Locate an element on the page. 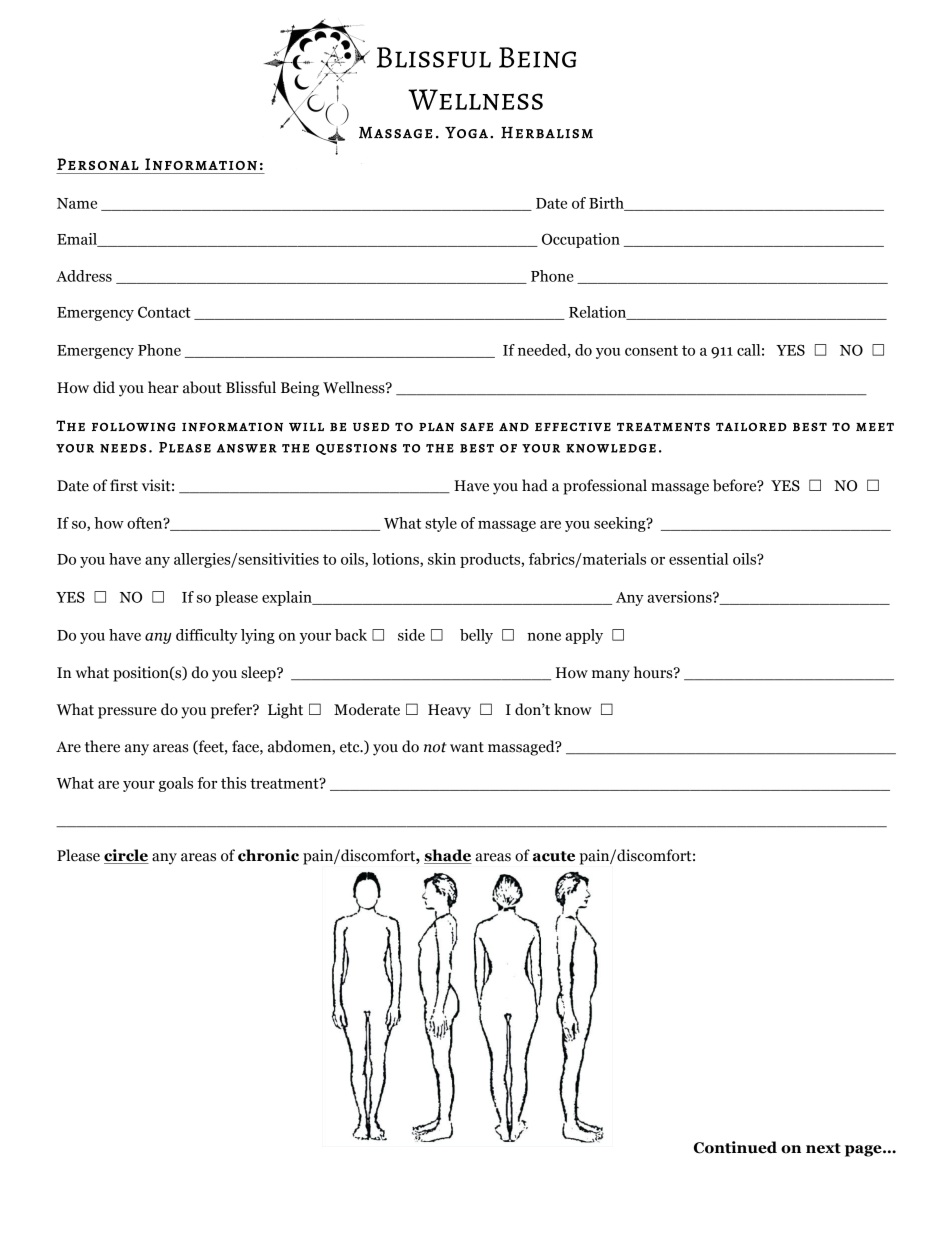 Image resolution: width=952 pixels, height=1233 pixels. Yoga is located at coordinates (466, 132).
